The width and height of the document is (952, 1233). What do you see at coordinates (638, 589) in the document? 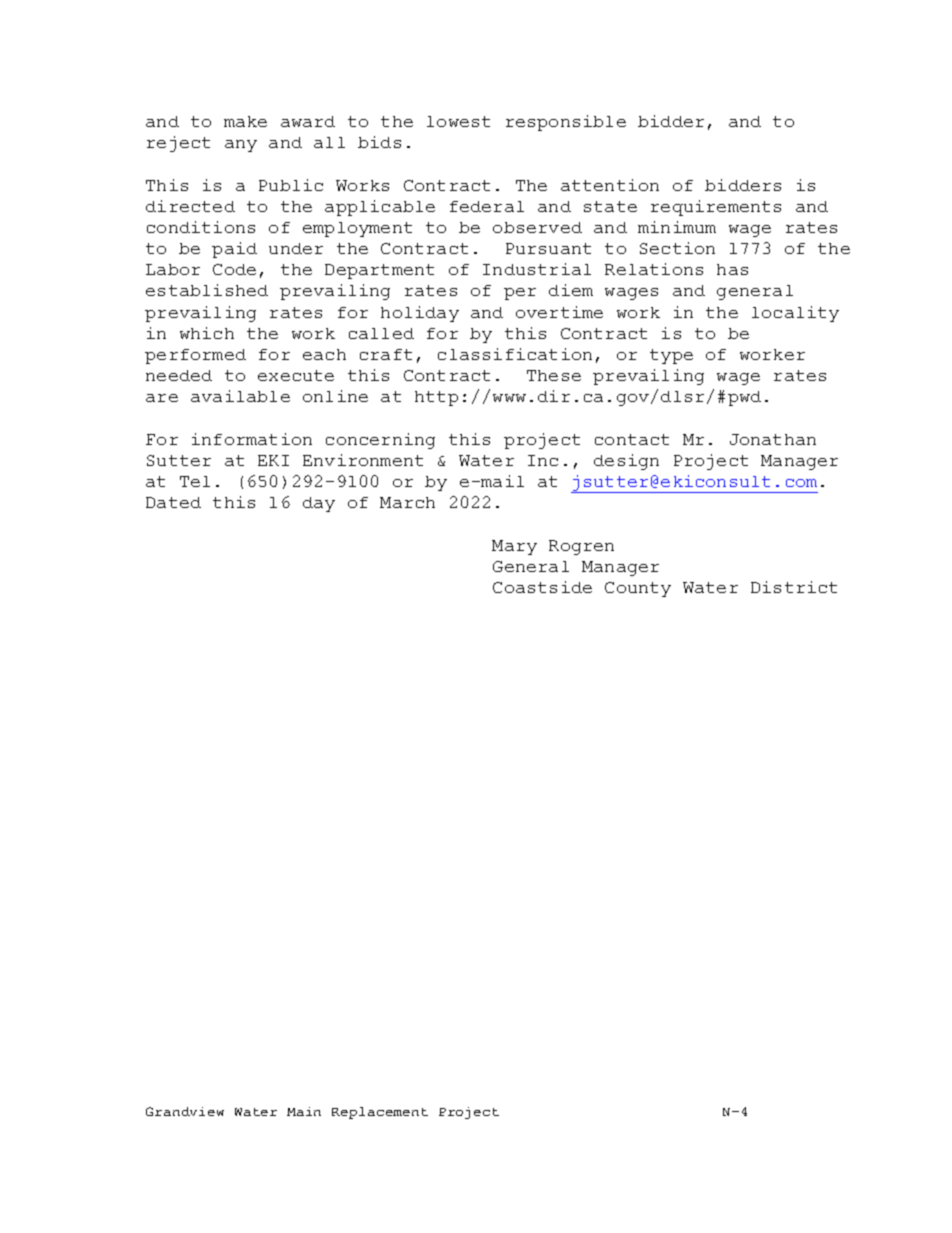
I see `County` at bounding box center [638, 589].
